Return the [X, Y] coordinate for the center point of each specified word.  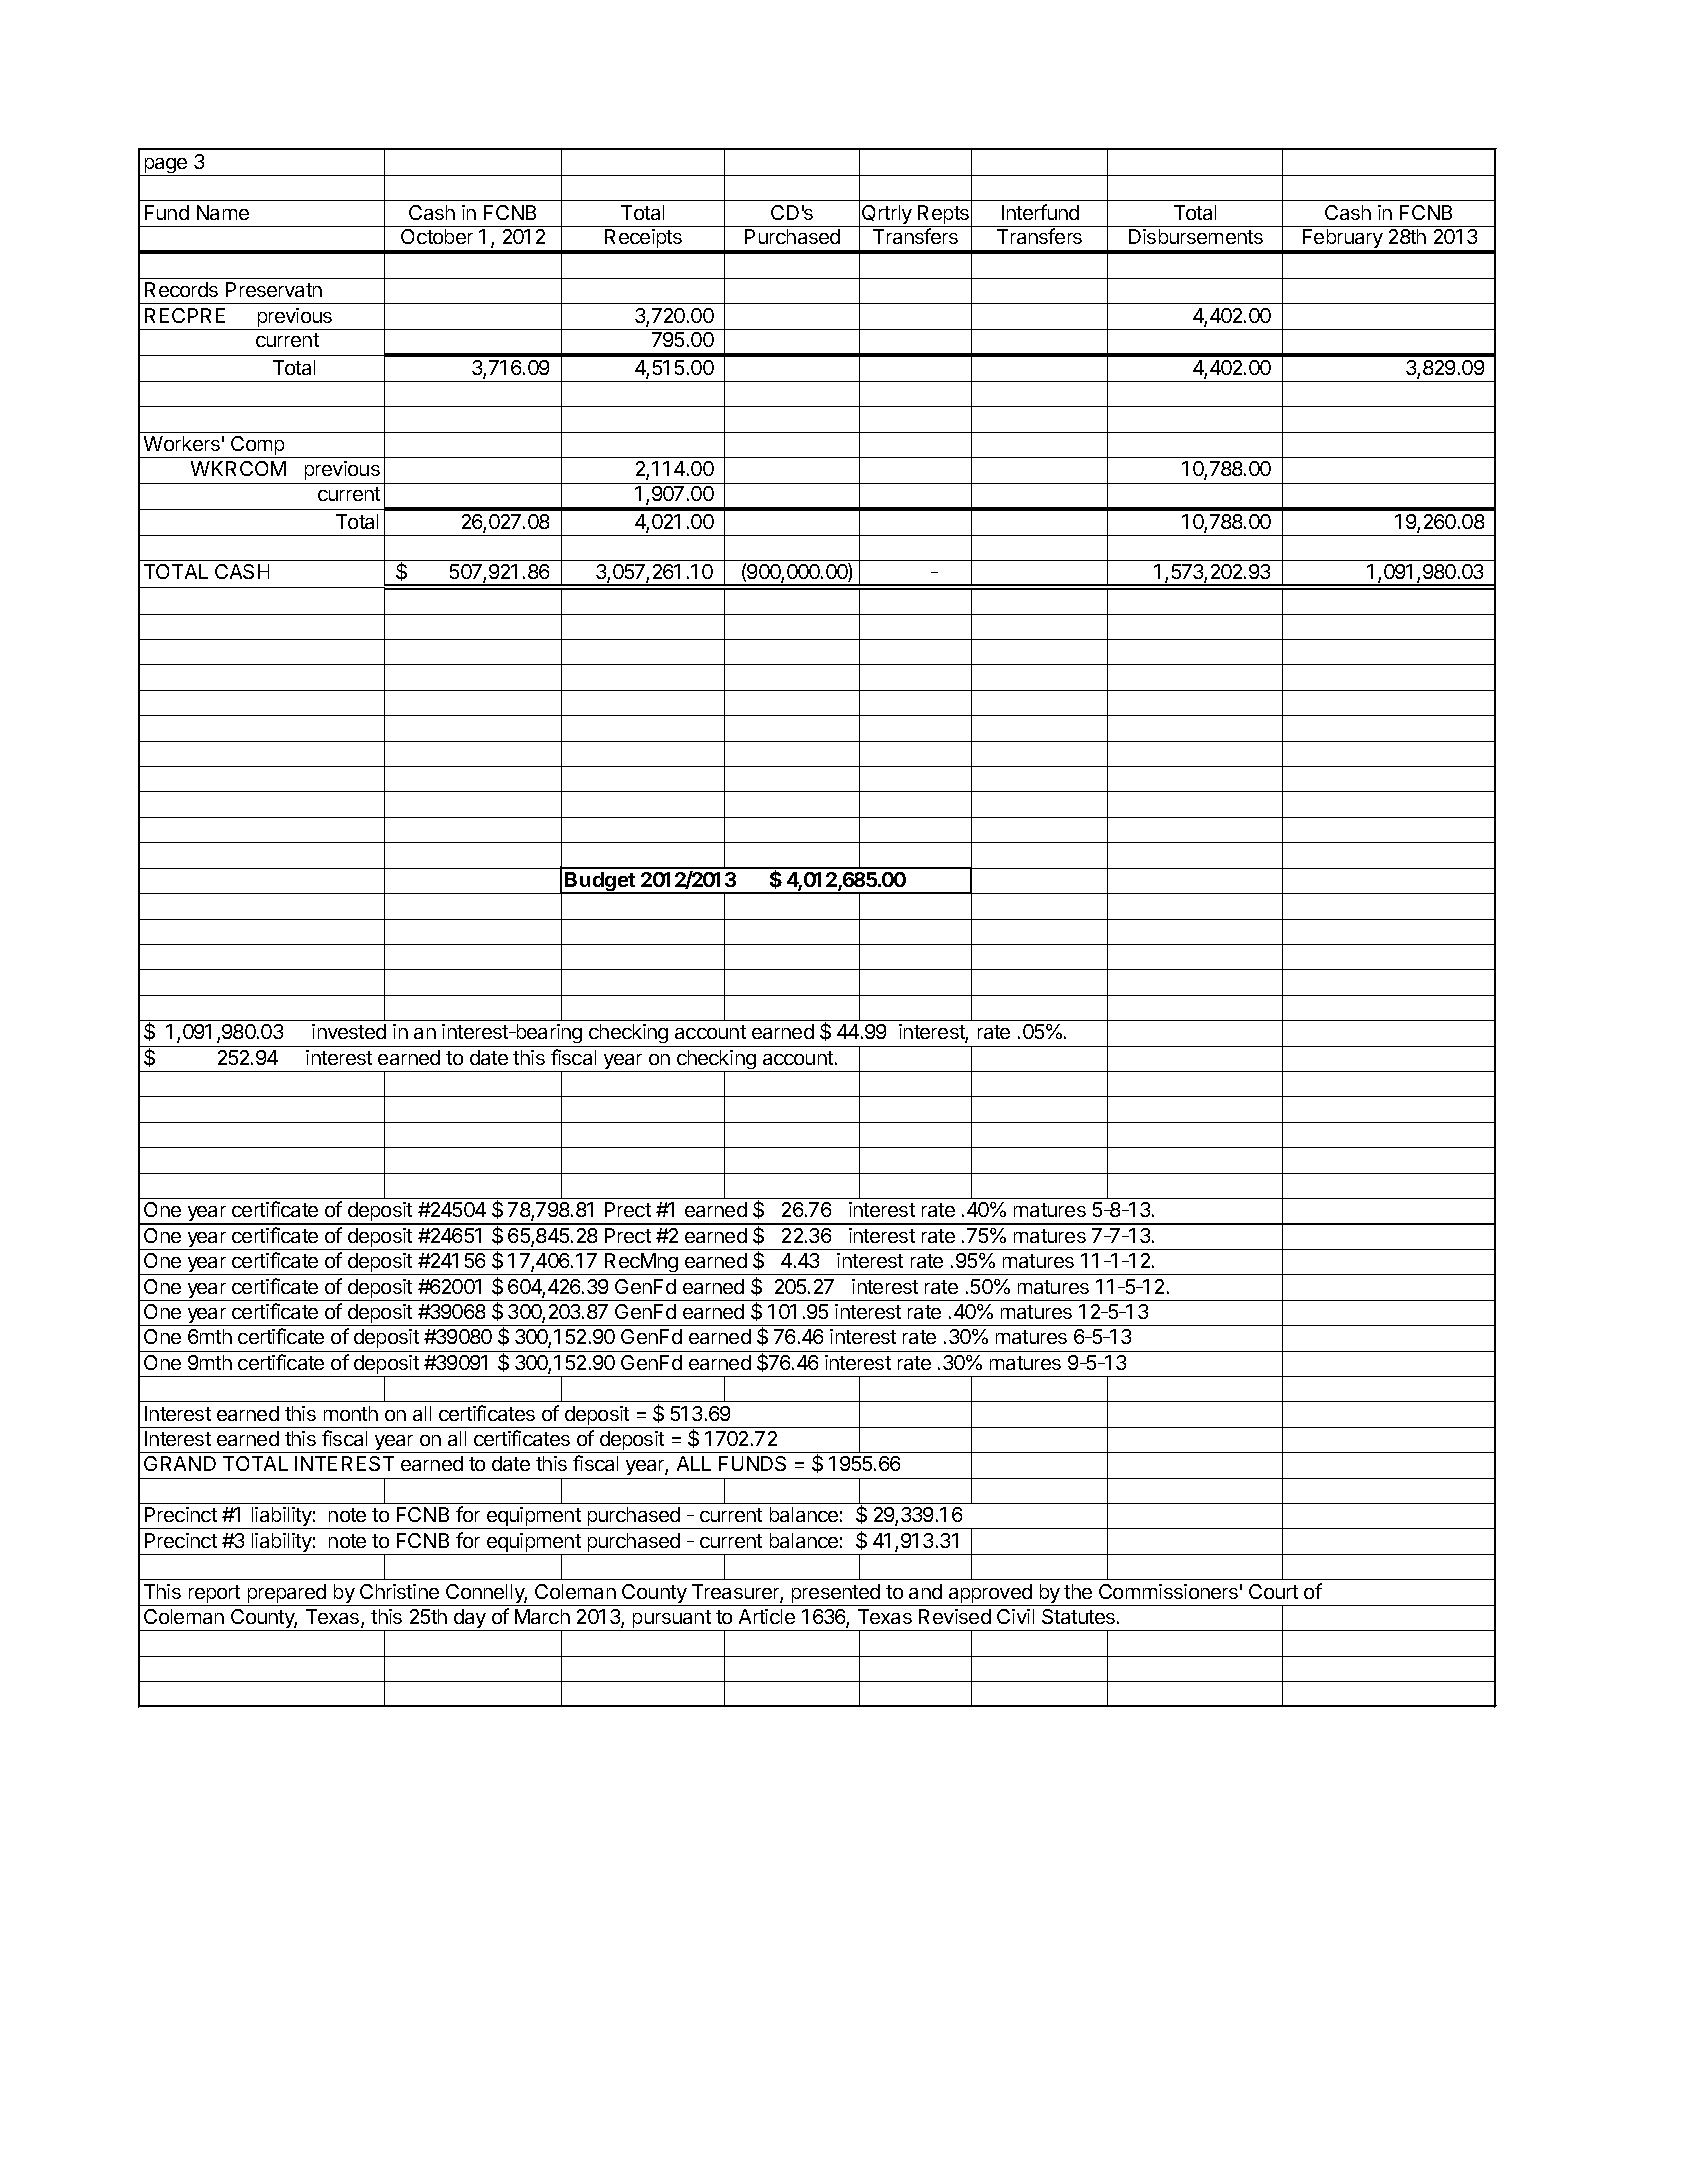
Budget [600, 883]
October [437, 236]
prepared [287, 1595]
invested [349, 1031]
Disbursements [1196, 236]
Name [223, 212]
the [1078, 1591]
